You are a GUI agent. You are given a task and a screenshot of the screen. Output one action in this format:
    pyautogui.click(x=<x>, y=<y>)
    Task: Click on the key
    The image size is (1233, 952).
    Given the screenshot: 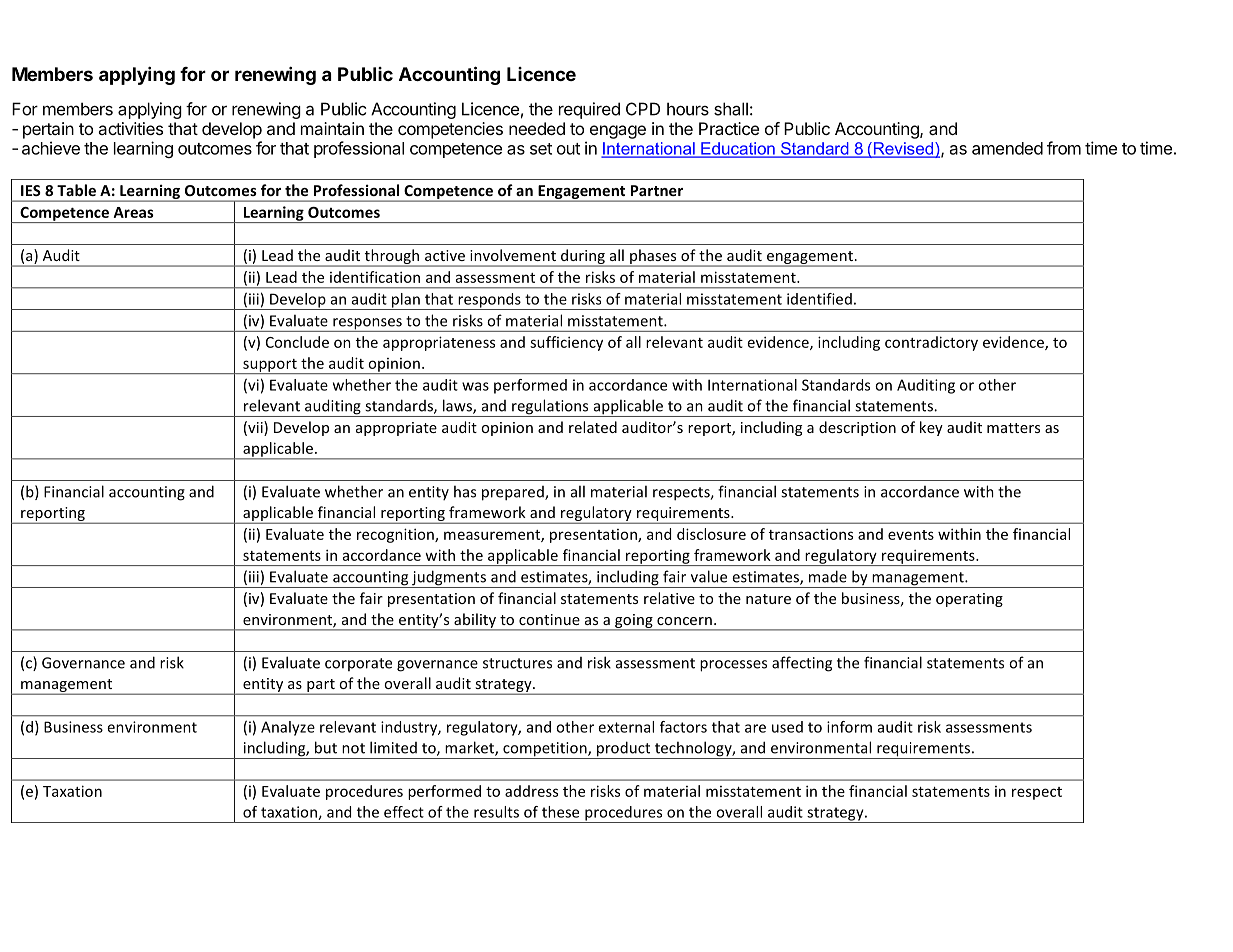 What is the action you would take?
    pyautogui.click(x=931, y=428)
